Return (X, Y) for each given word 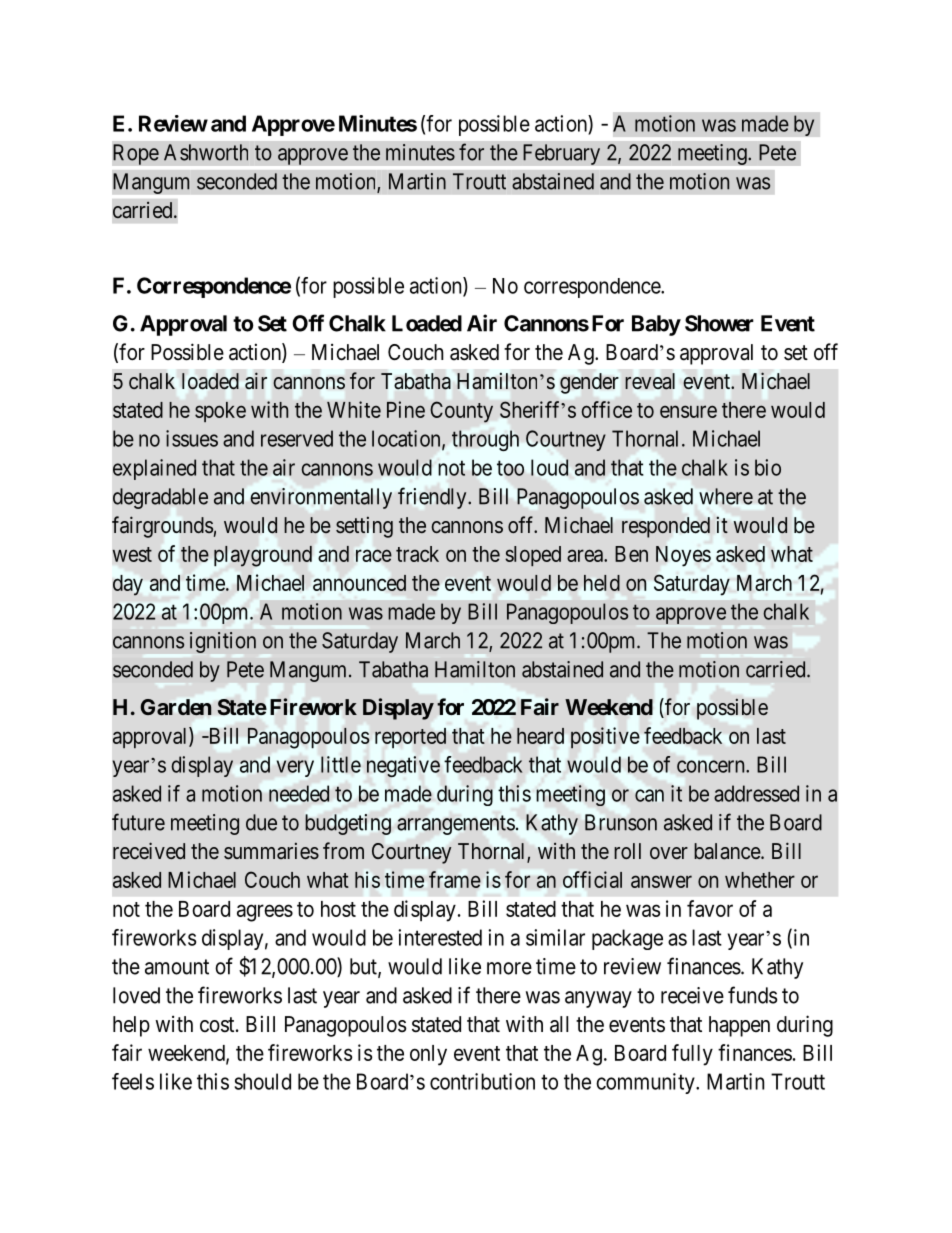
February (561, 154)
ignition (223, 642)
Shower (719, 323)
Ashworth (206, 152)
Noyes (683, 556)
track (417, 554)
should (262, 1081)
